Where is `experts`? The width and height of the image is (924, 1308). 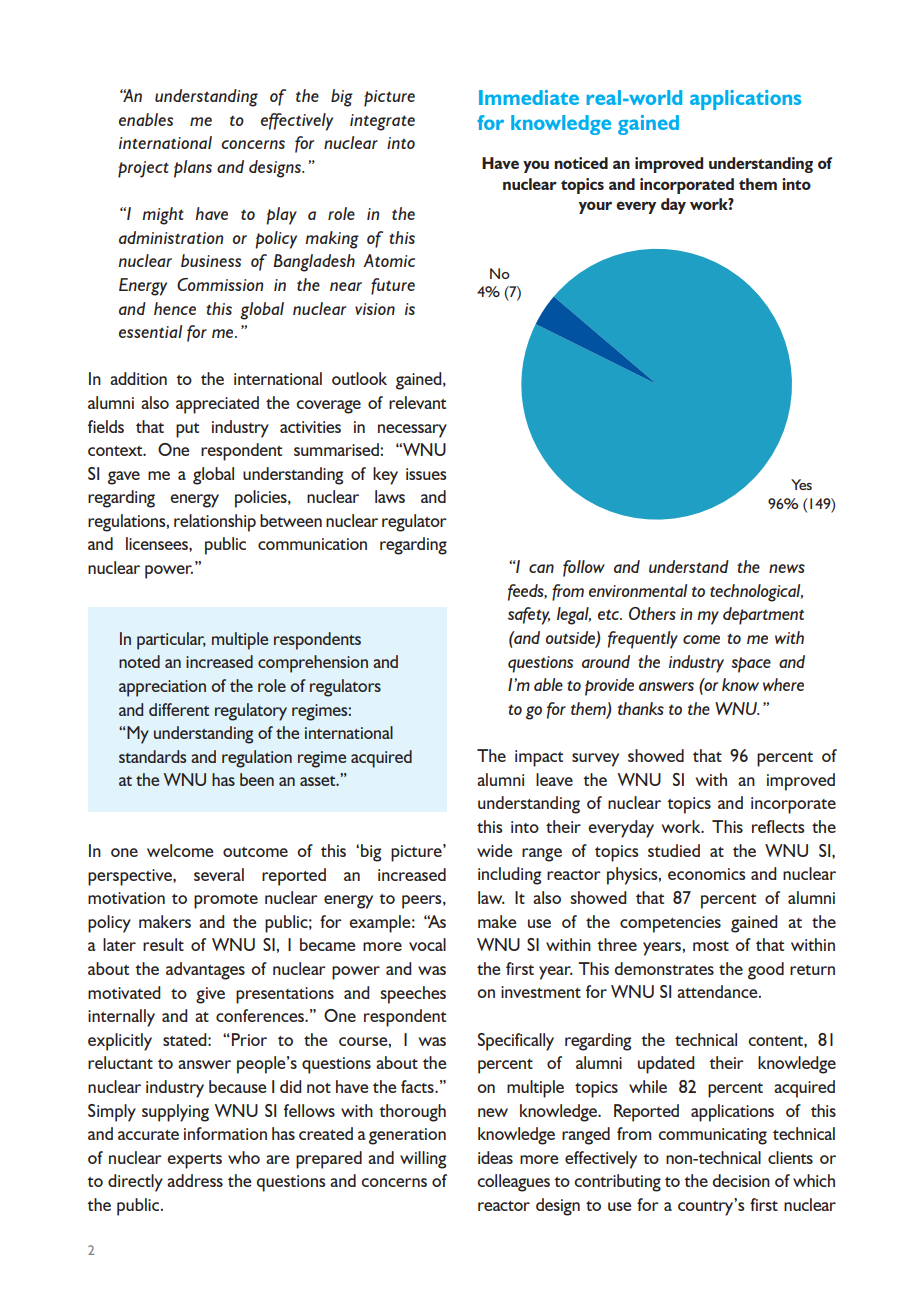
experts is located at coordinates (194, 1161).
